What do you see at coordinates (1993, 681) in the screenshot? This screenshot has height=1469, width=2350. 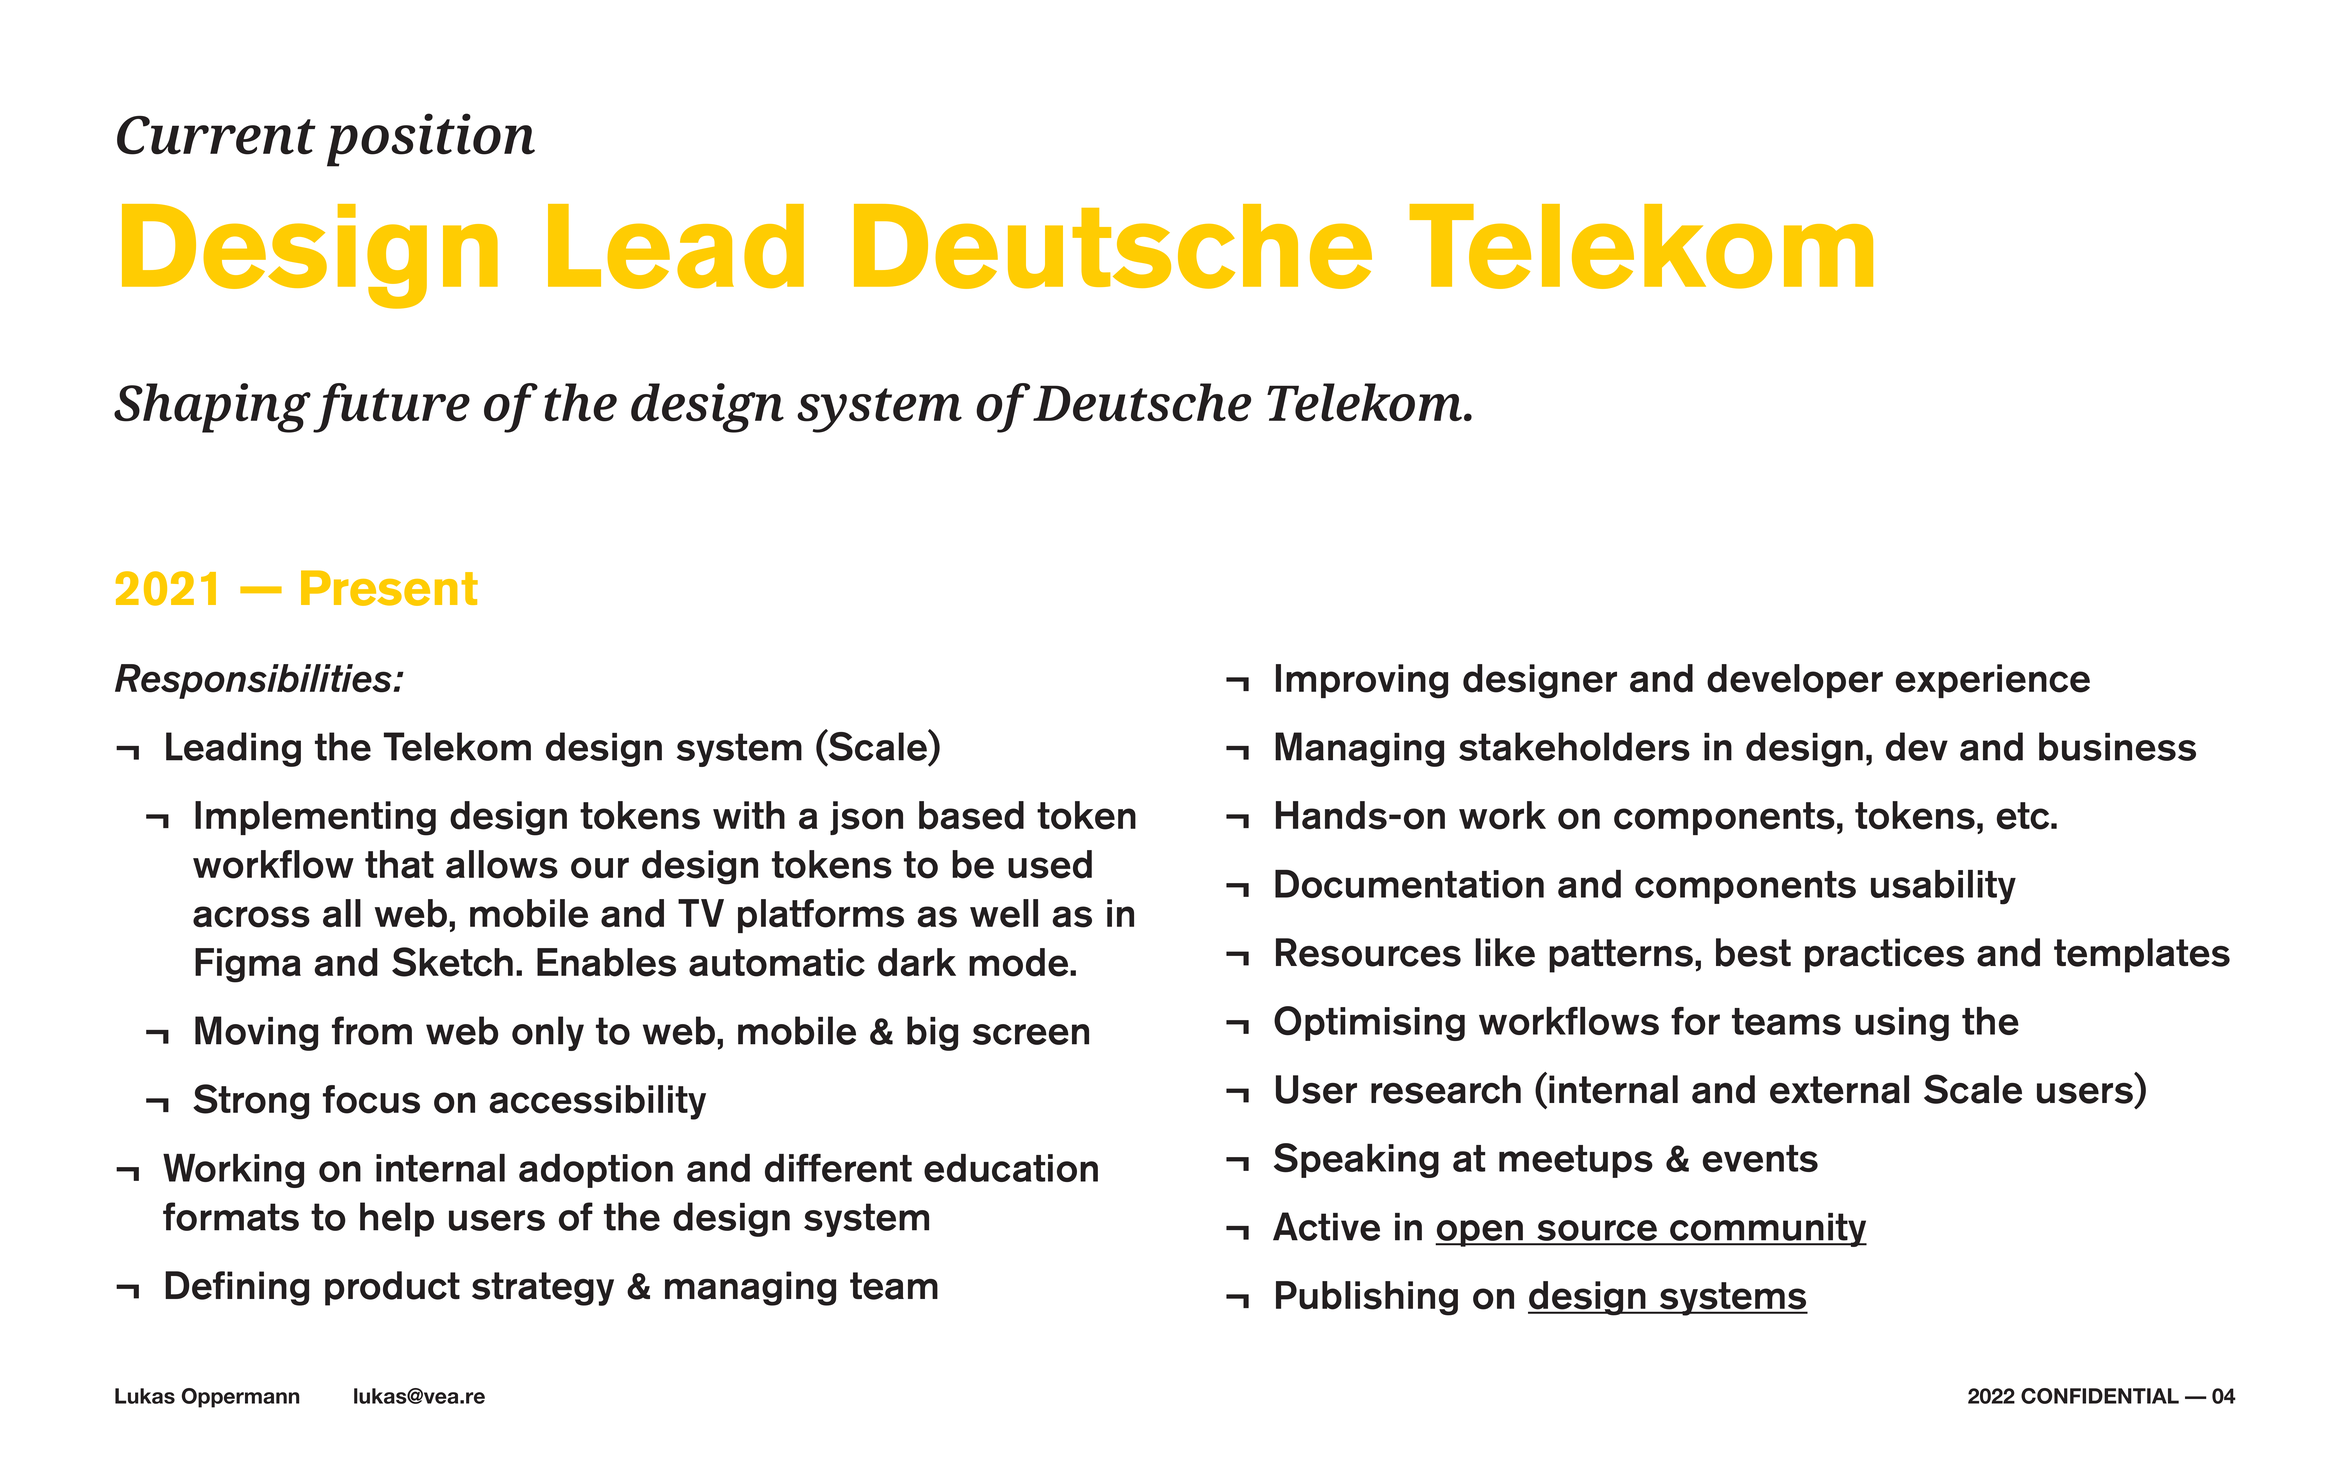 I see `experience` at bounding box center [1993, 681].
